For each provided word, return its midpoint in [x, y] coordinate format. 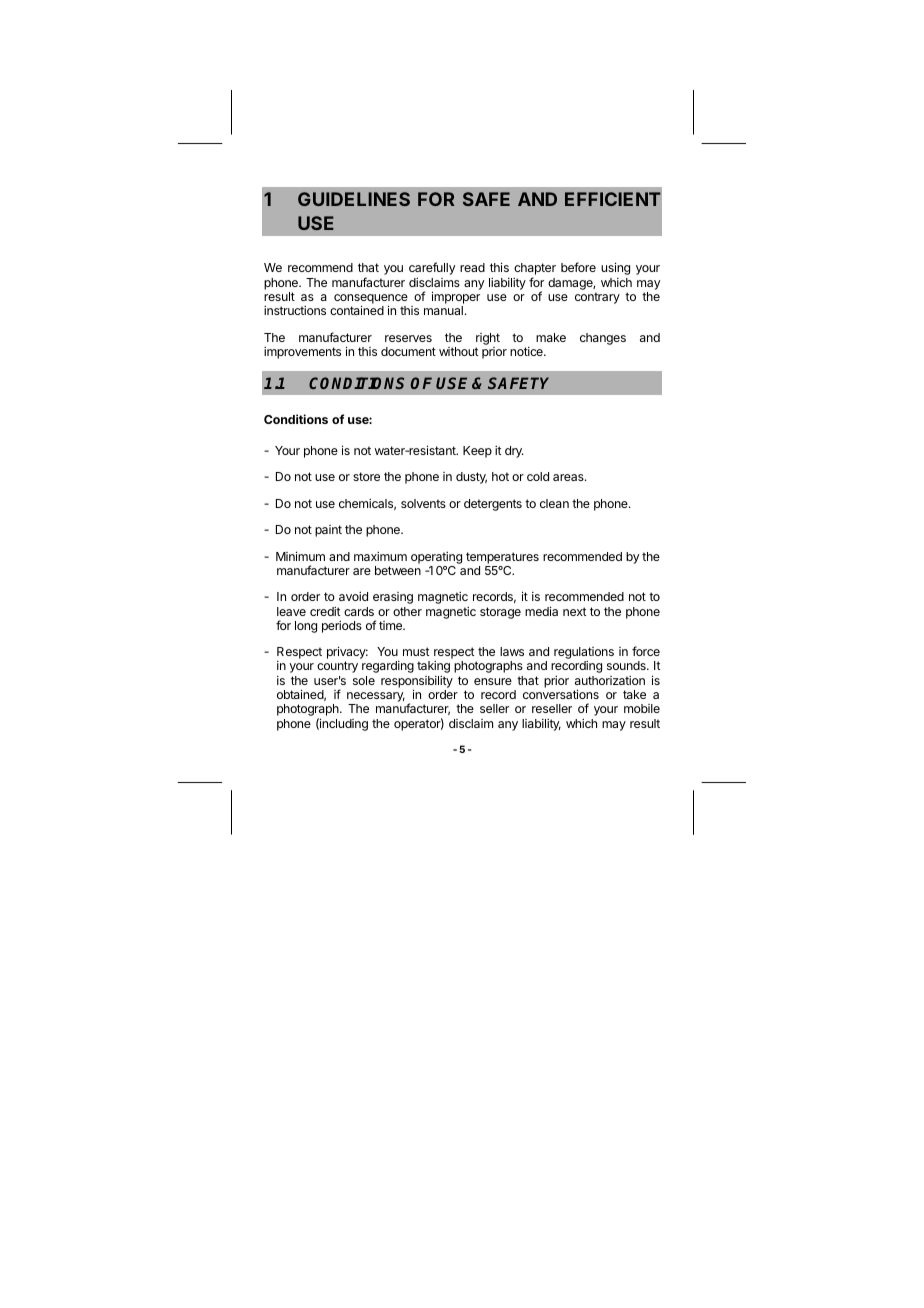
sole [364, 680]
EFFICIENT [612, 199]
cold [538, 476]
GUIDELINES [354, 199]
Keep [477, 452]
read [472, 267]
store [366, 476]
